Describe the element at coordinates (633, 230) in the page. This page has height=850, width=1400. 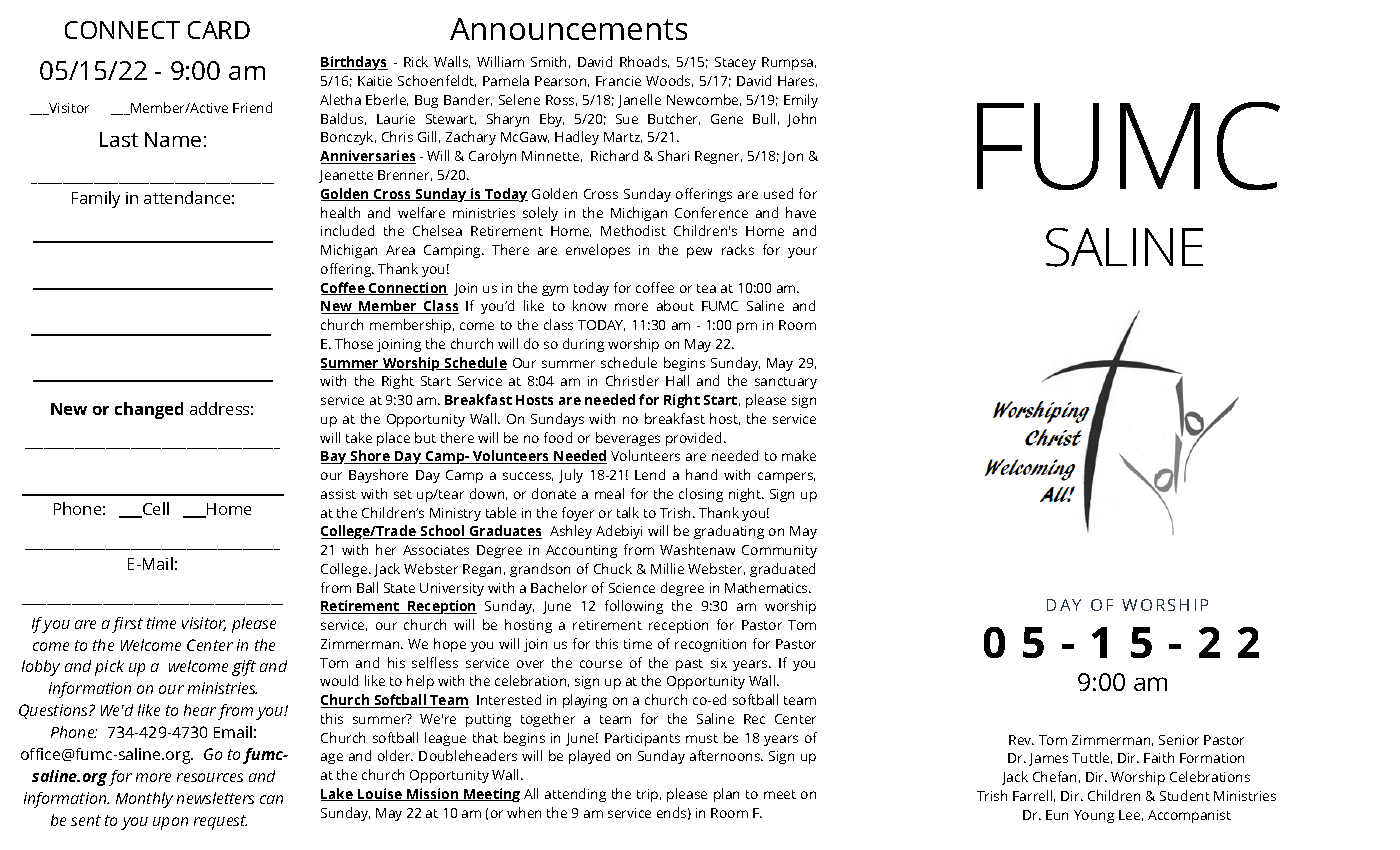
I see `Methodist` at that location.
